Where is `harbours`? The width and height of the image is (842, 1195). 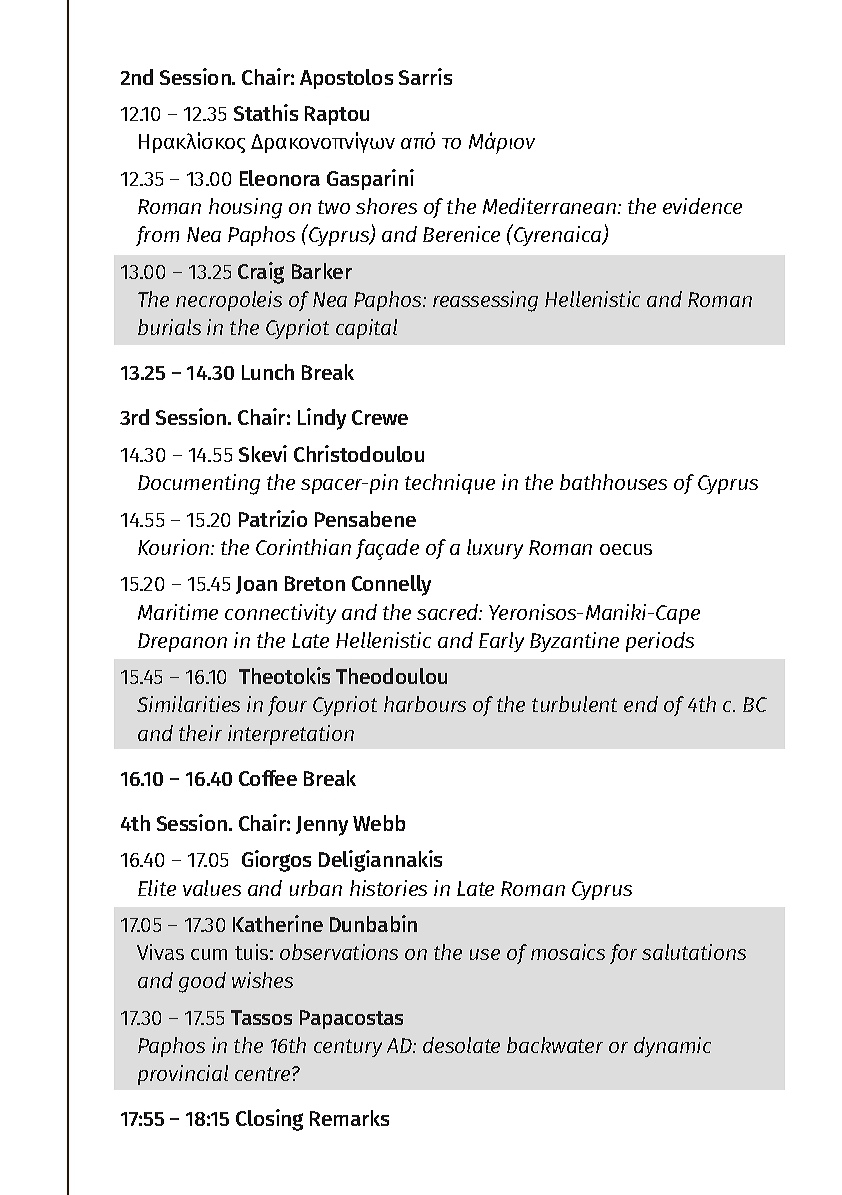
harbours is located at coordinates (425, 704).
